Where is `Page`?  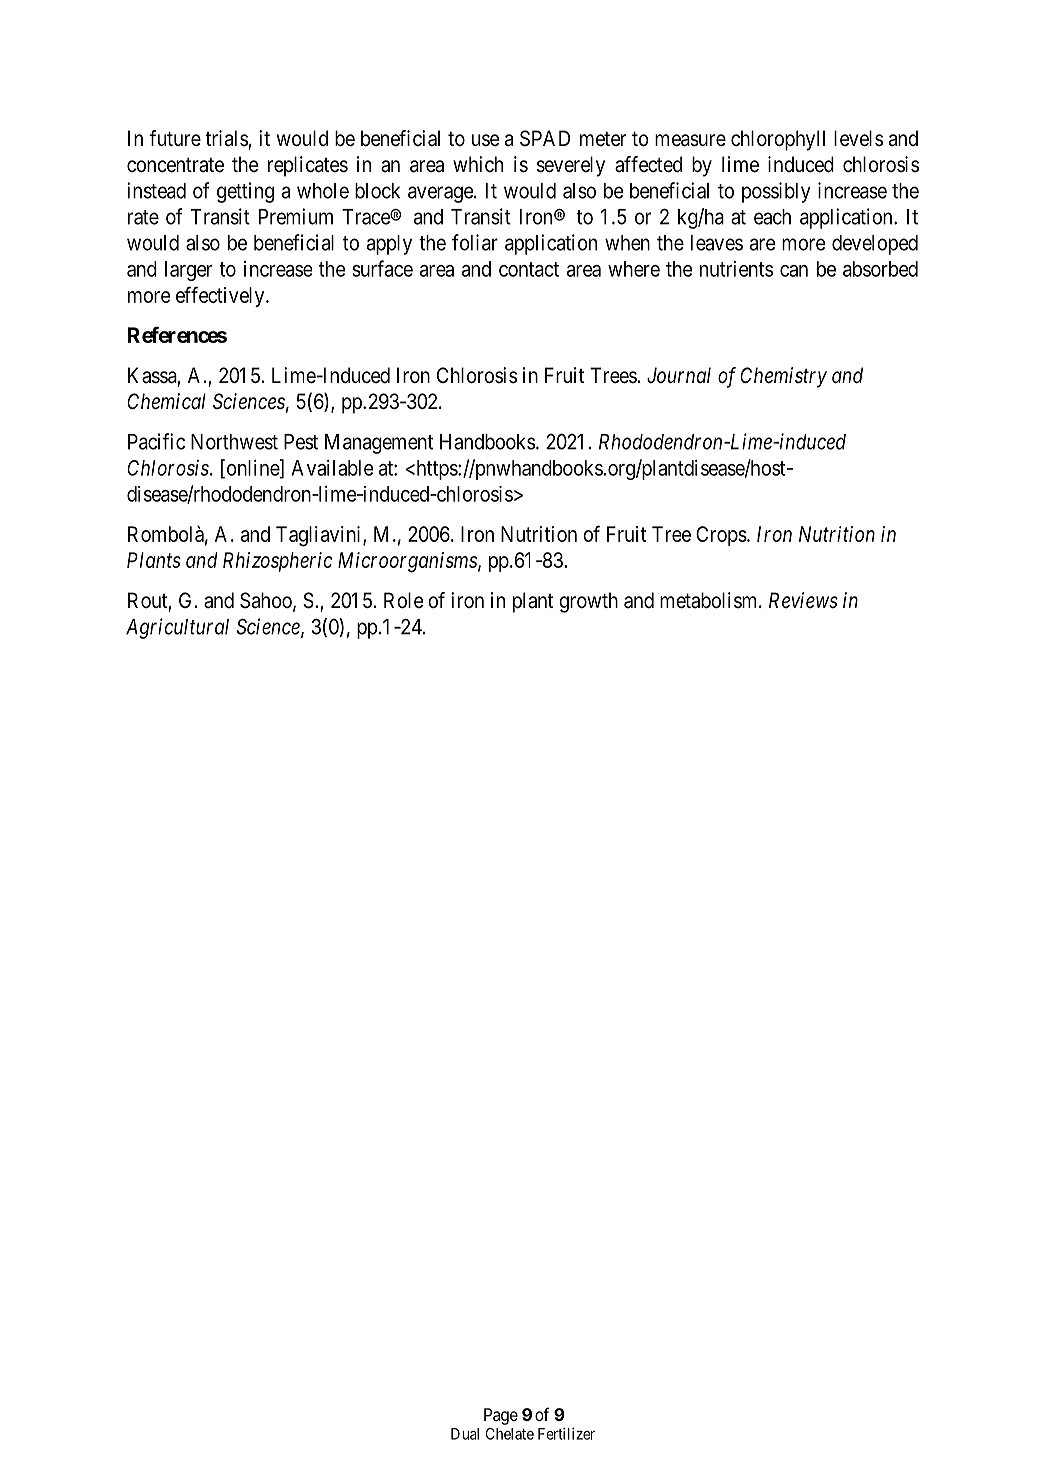 Page is located at coordinates (501, 1416).
